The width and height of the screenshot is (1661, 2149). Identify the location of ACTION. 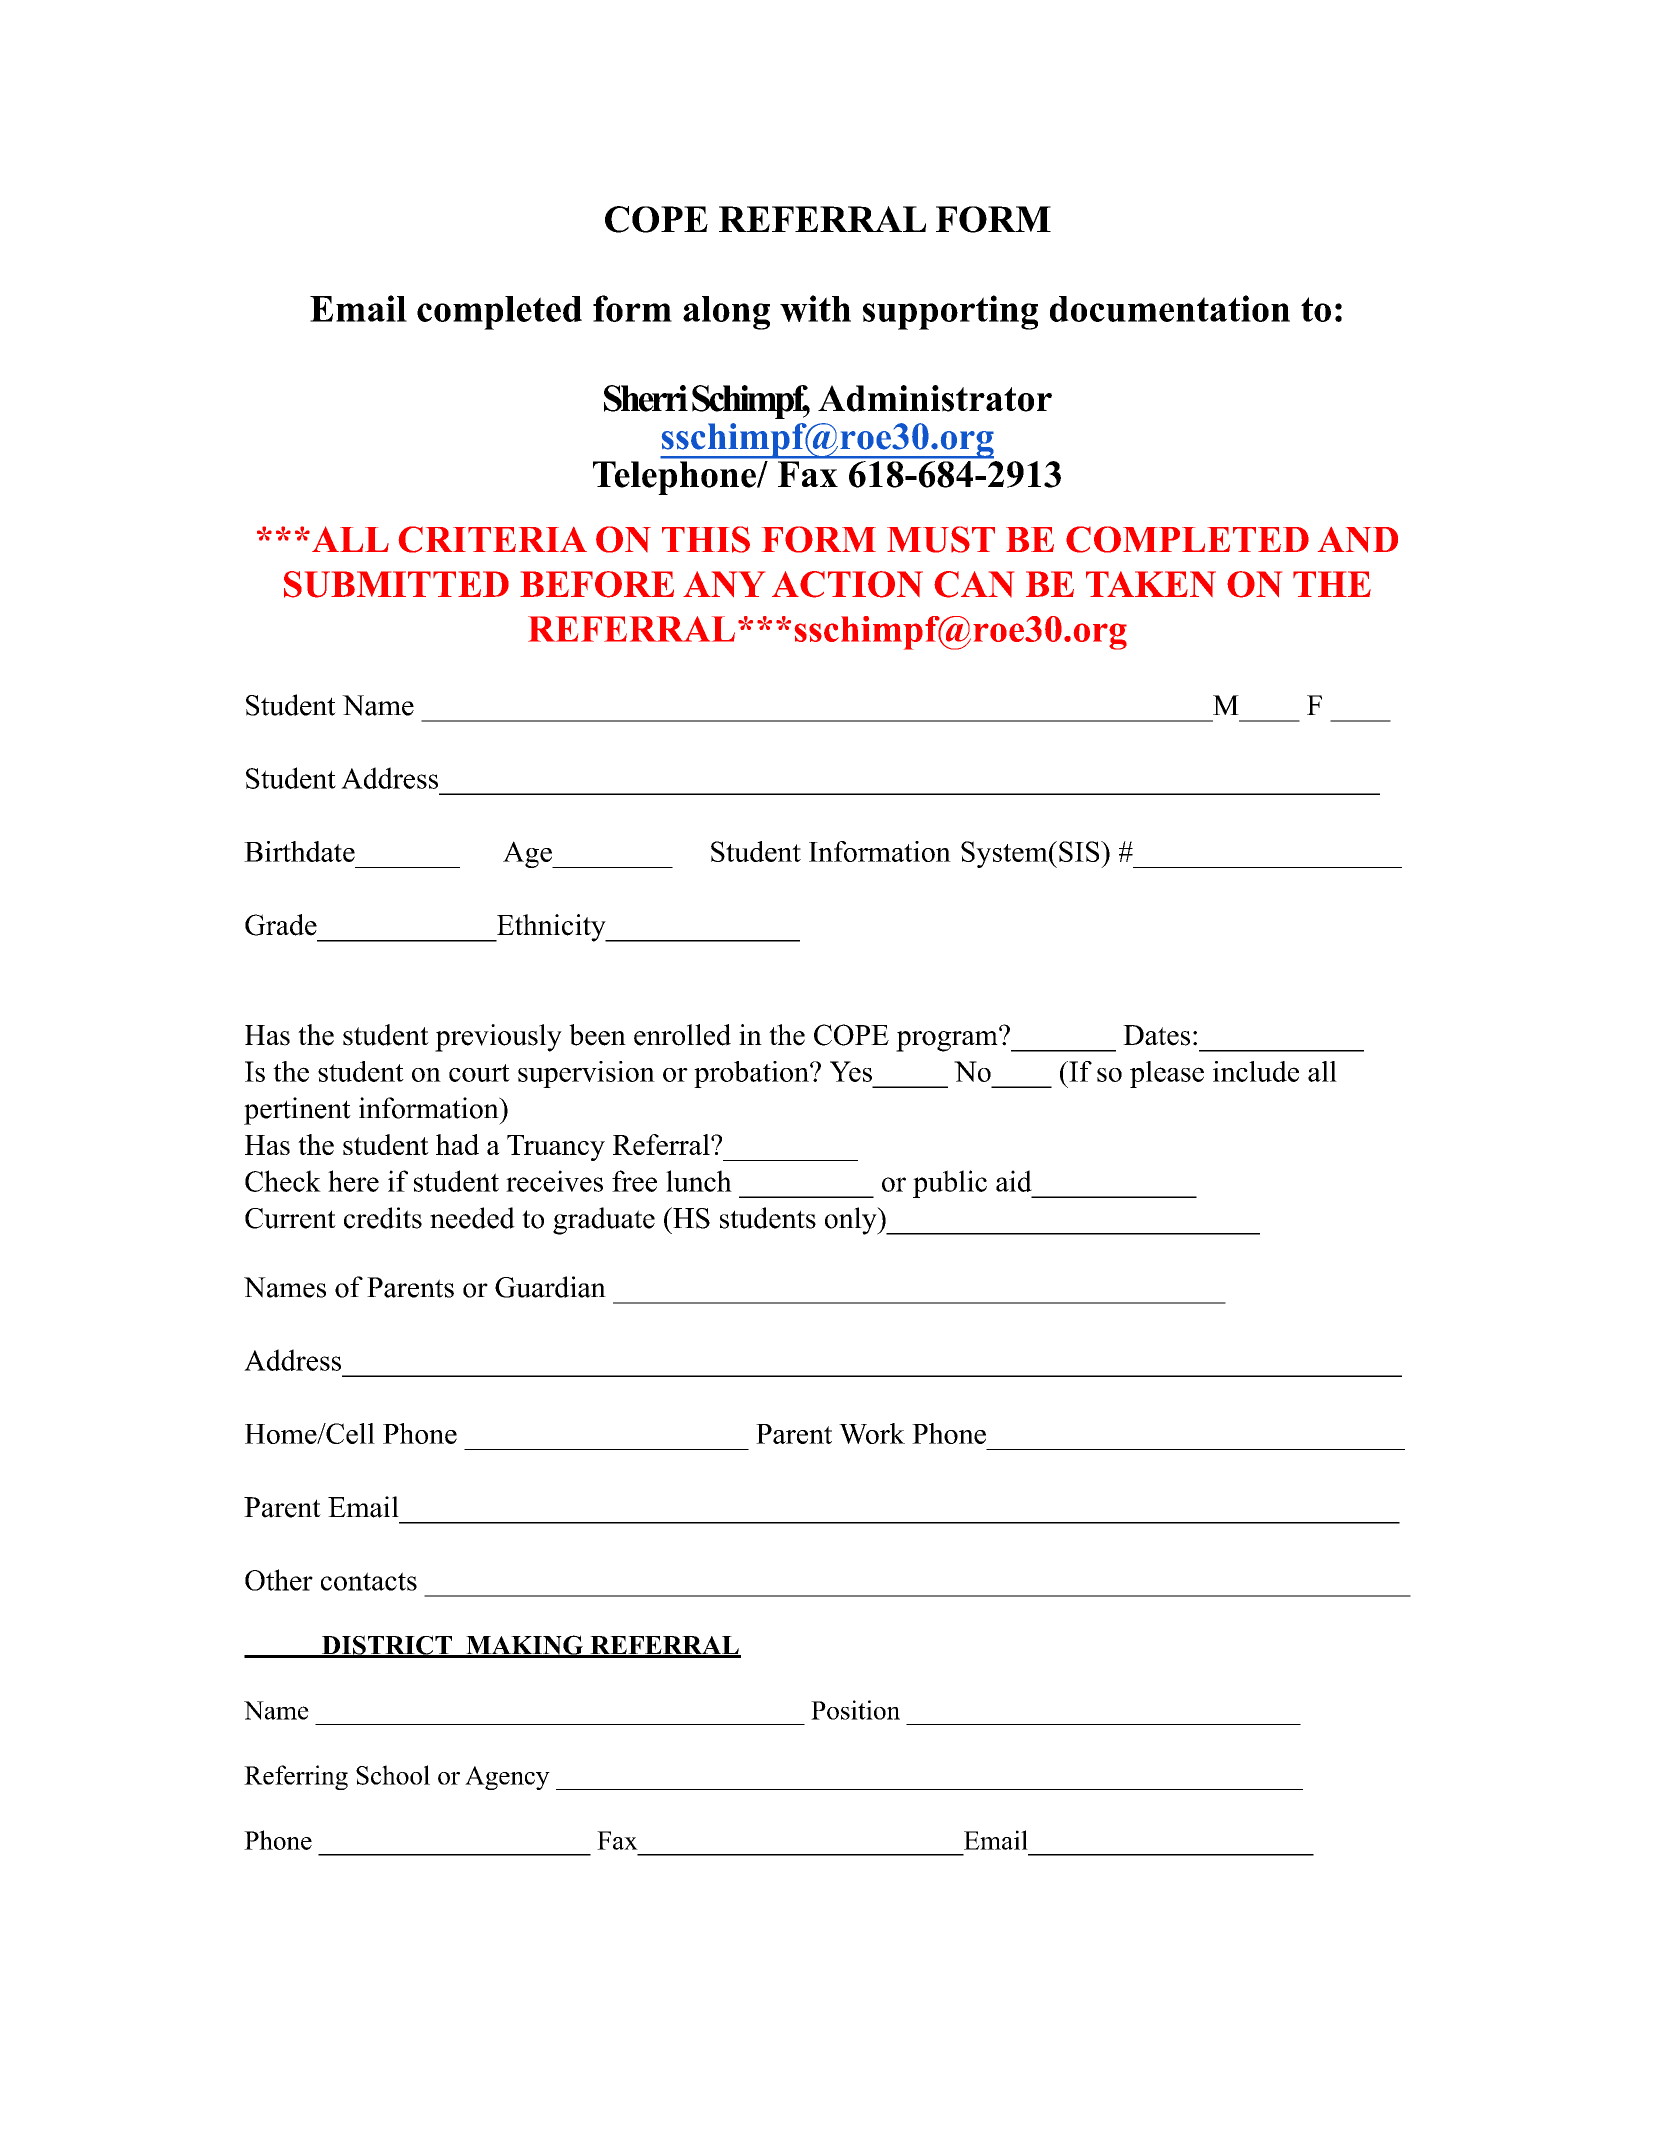
(847, 584).
